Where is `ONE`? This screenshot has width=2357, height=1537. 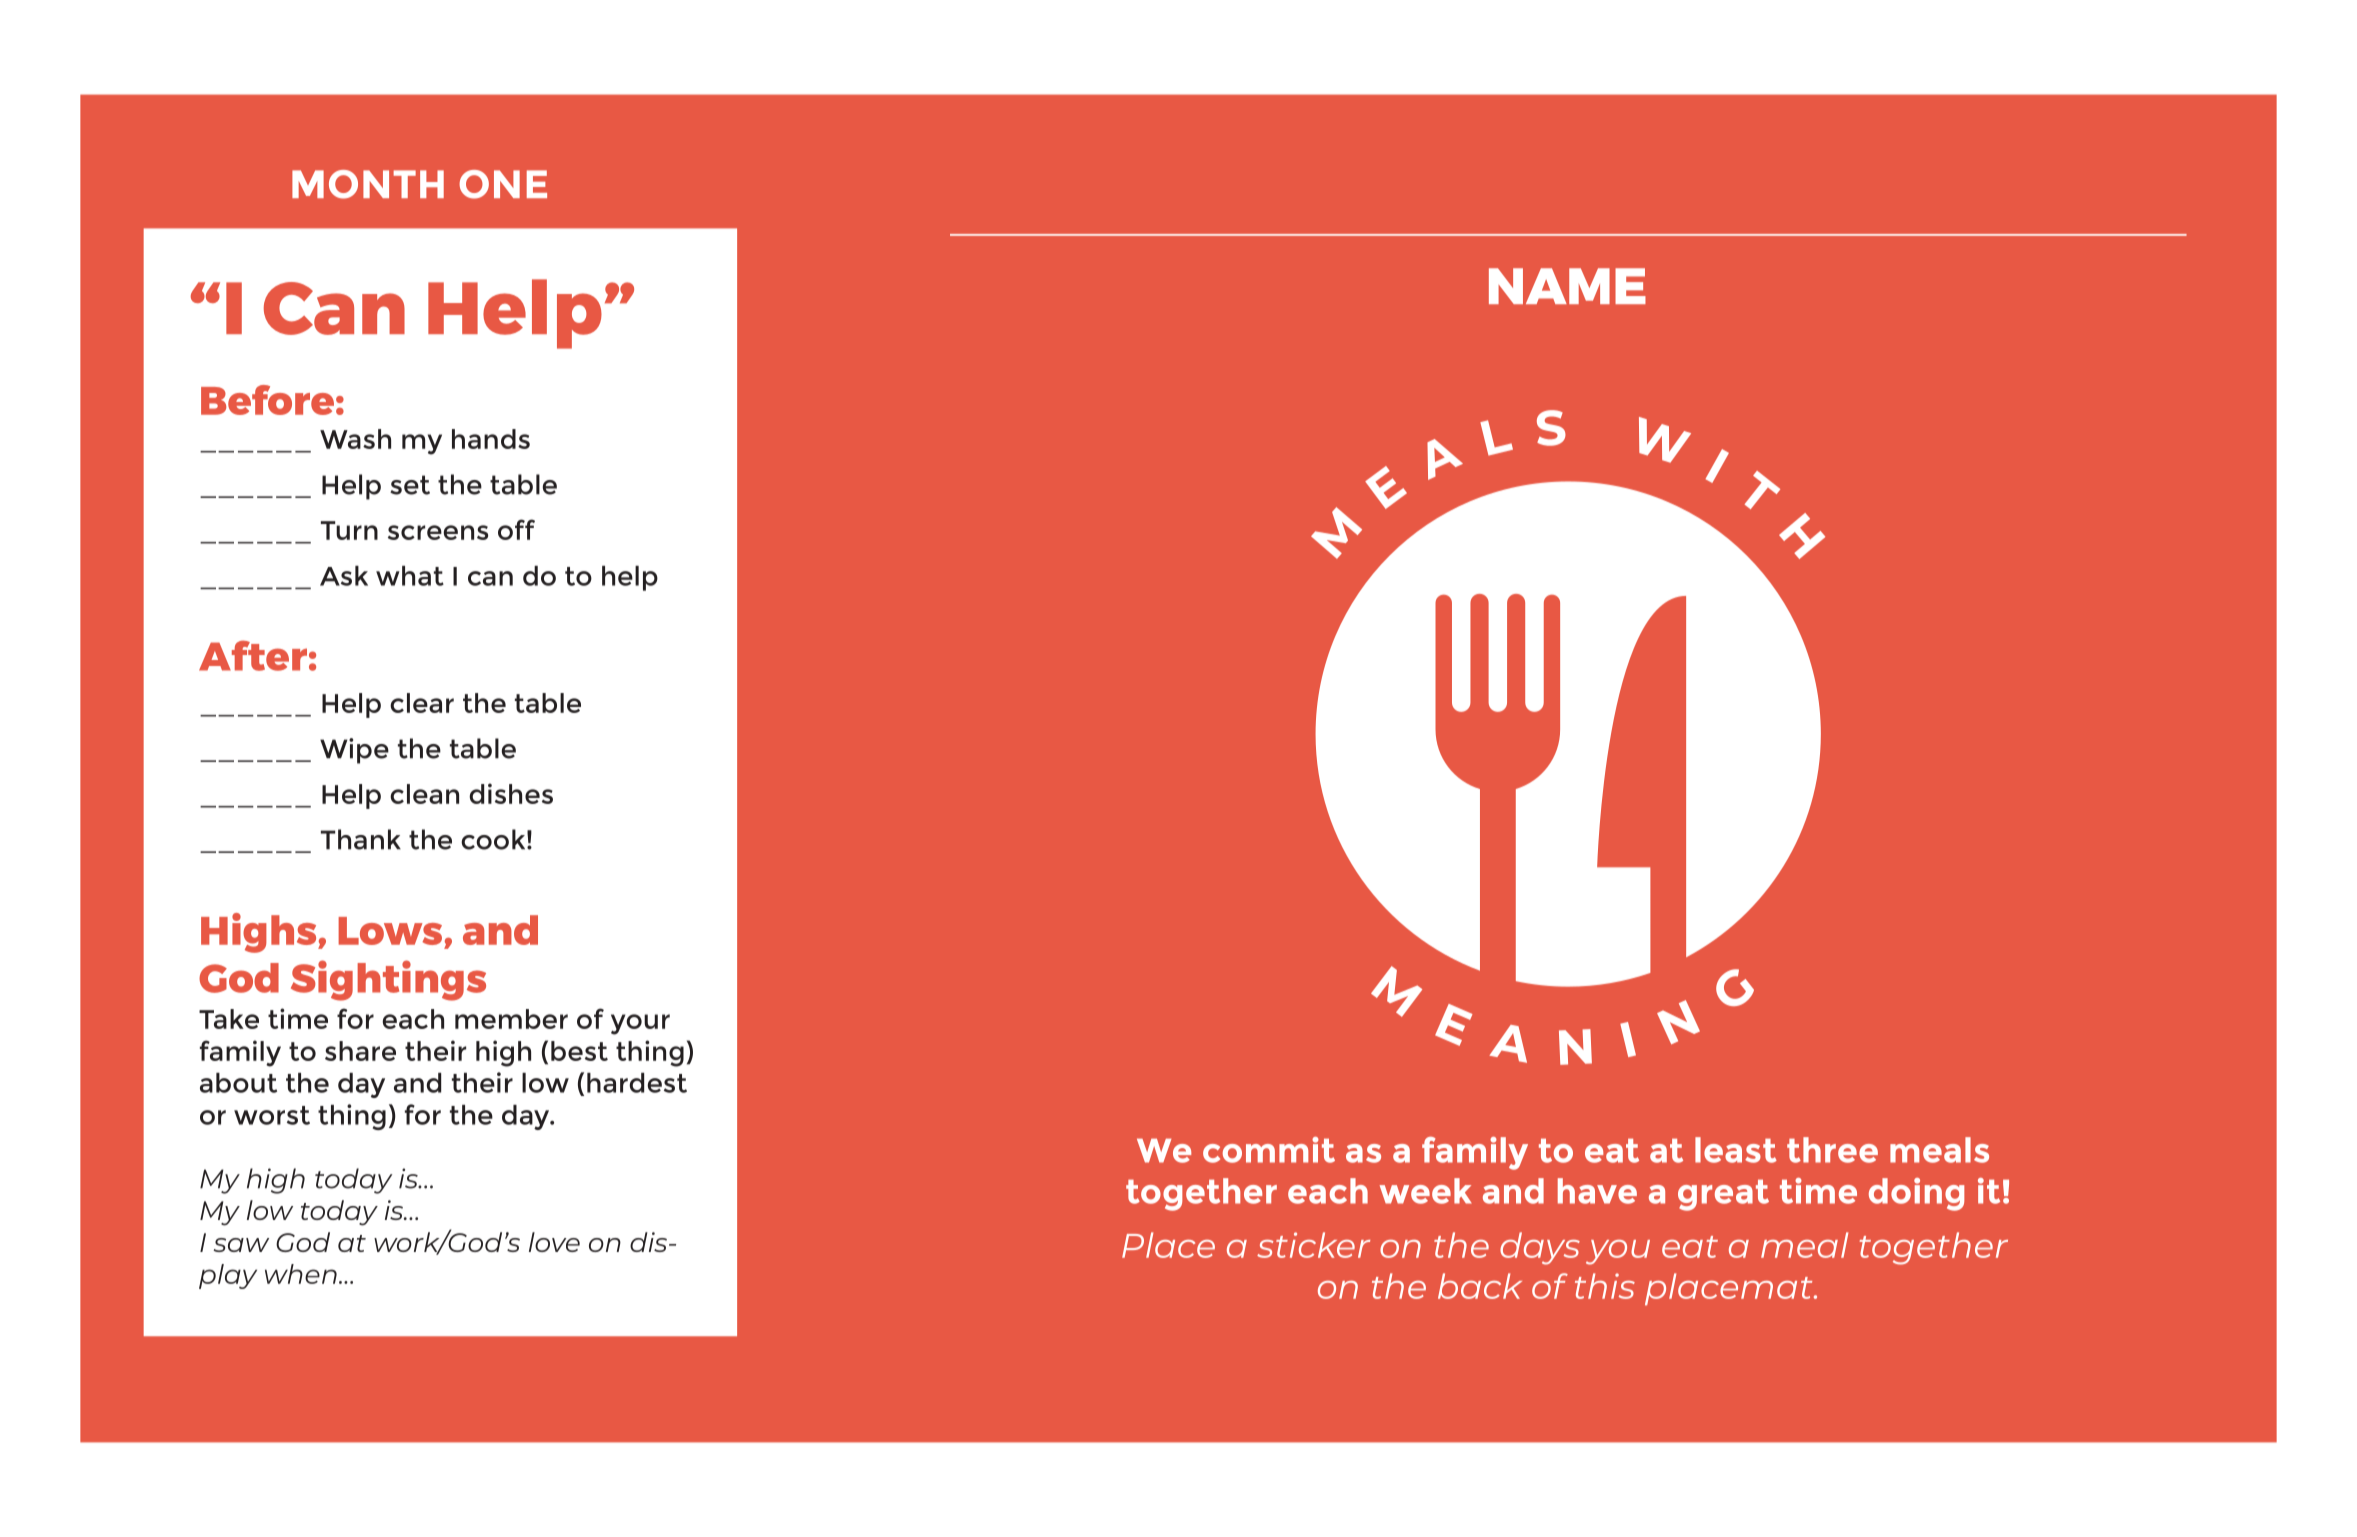 ONE is located at coordinates (503, 184).
